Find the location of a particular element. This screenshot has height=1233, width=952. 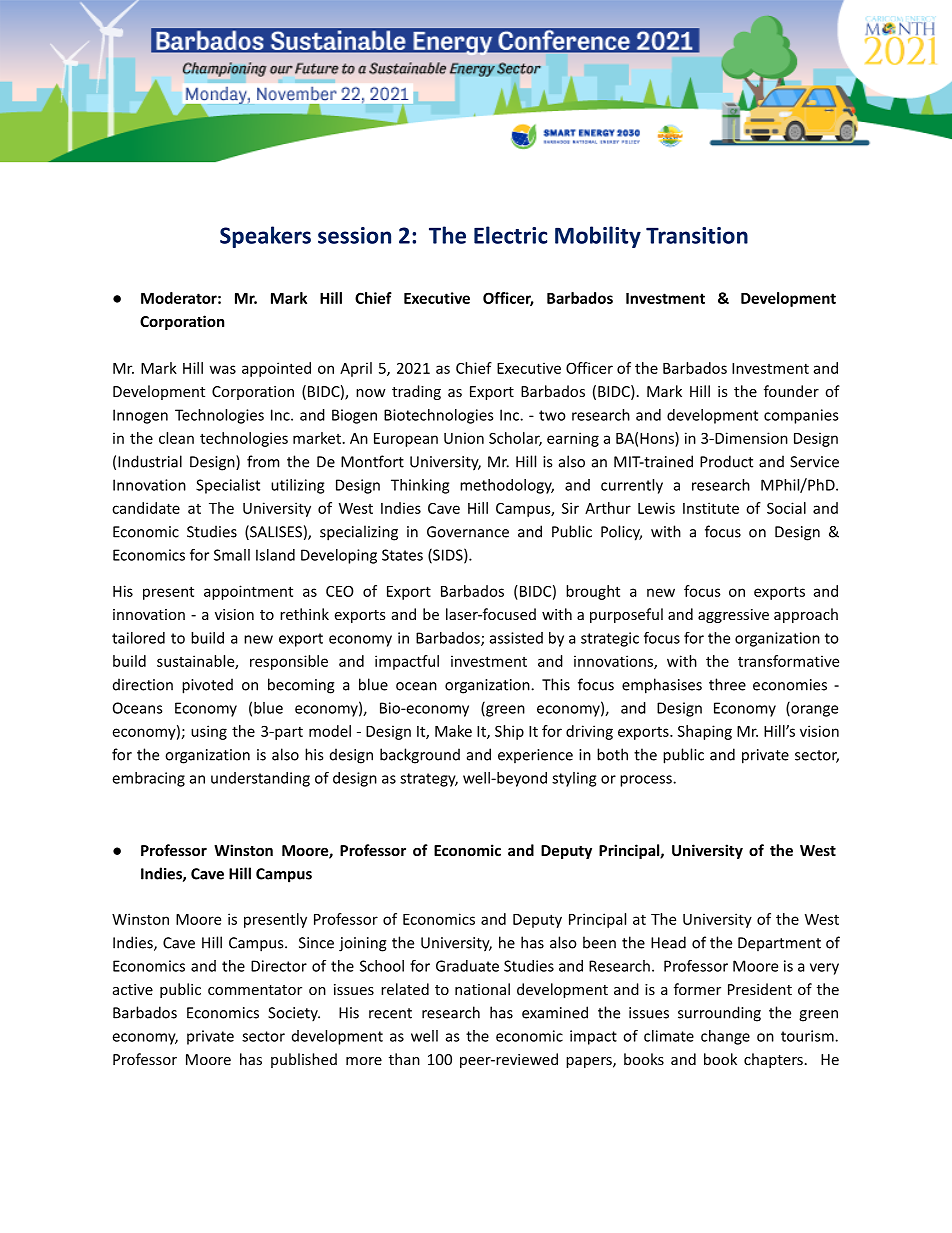

change is located at coordinates (725, 1037).
